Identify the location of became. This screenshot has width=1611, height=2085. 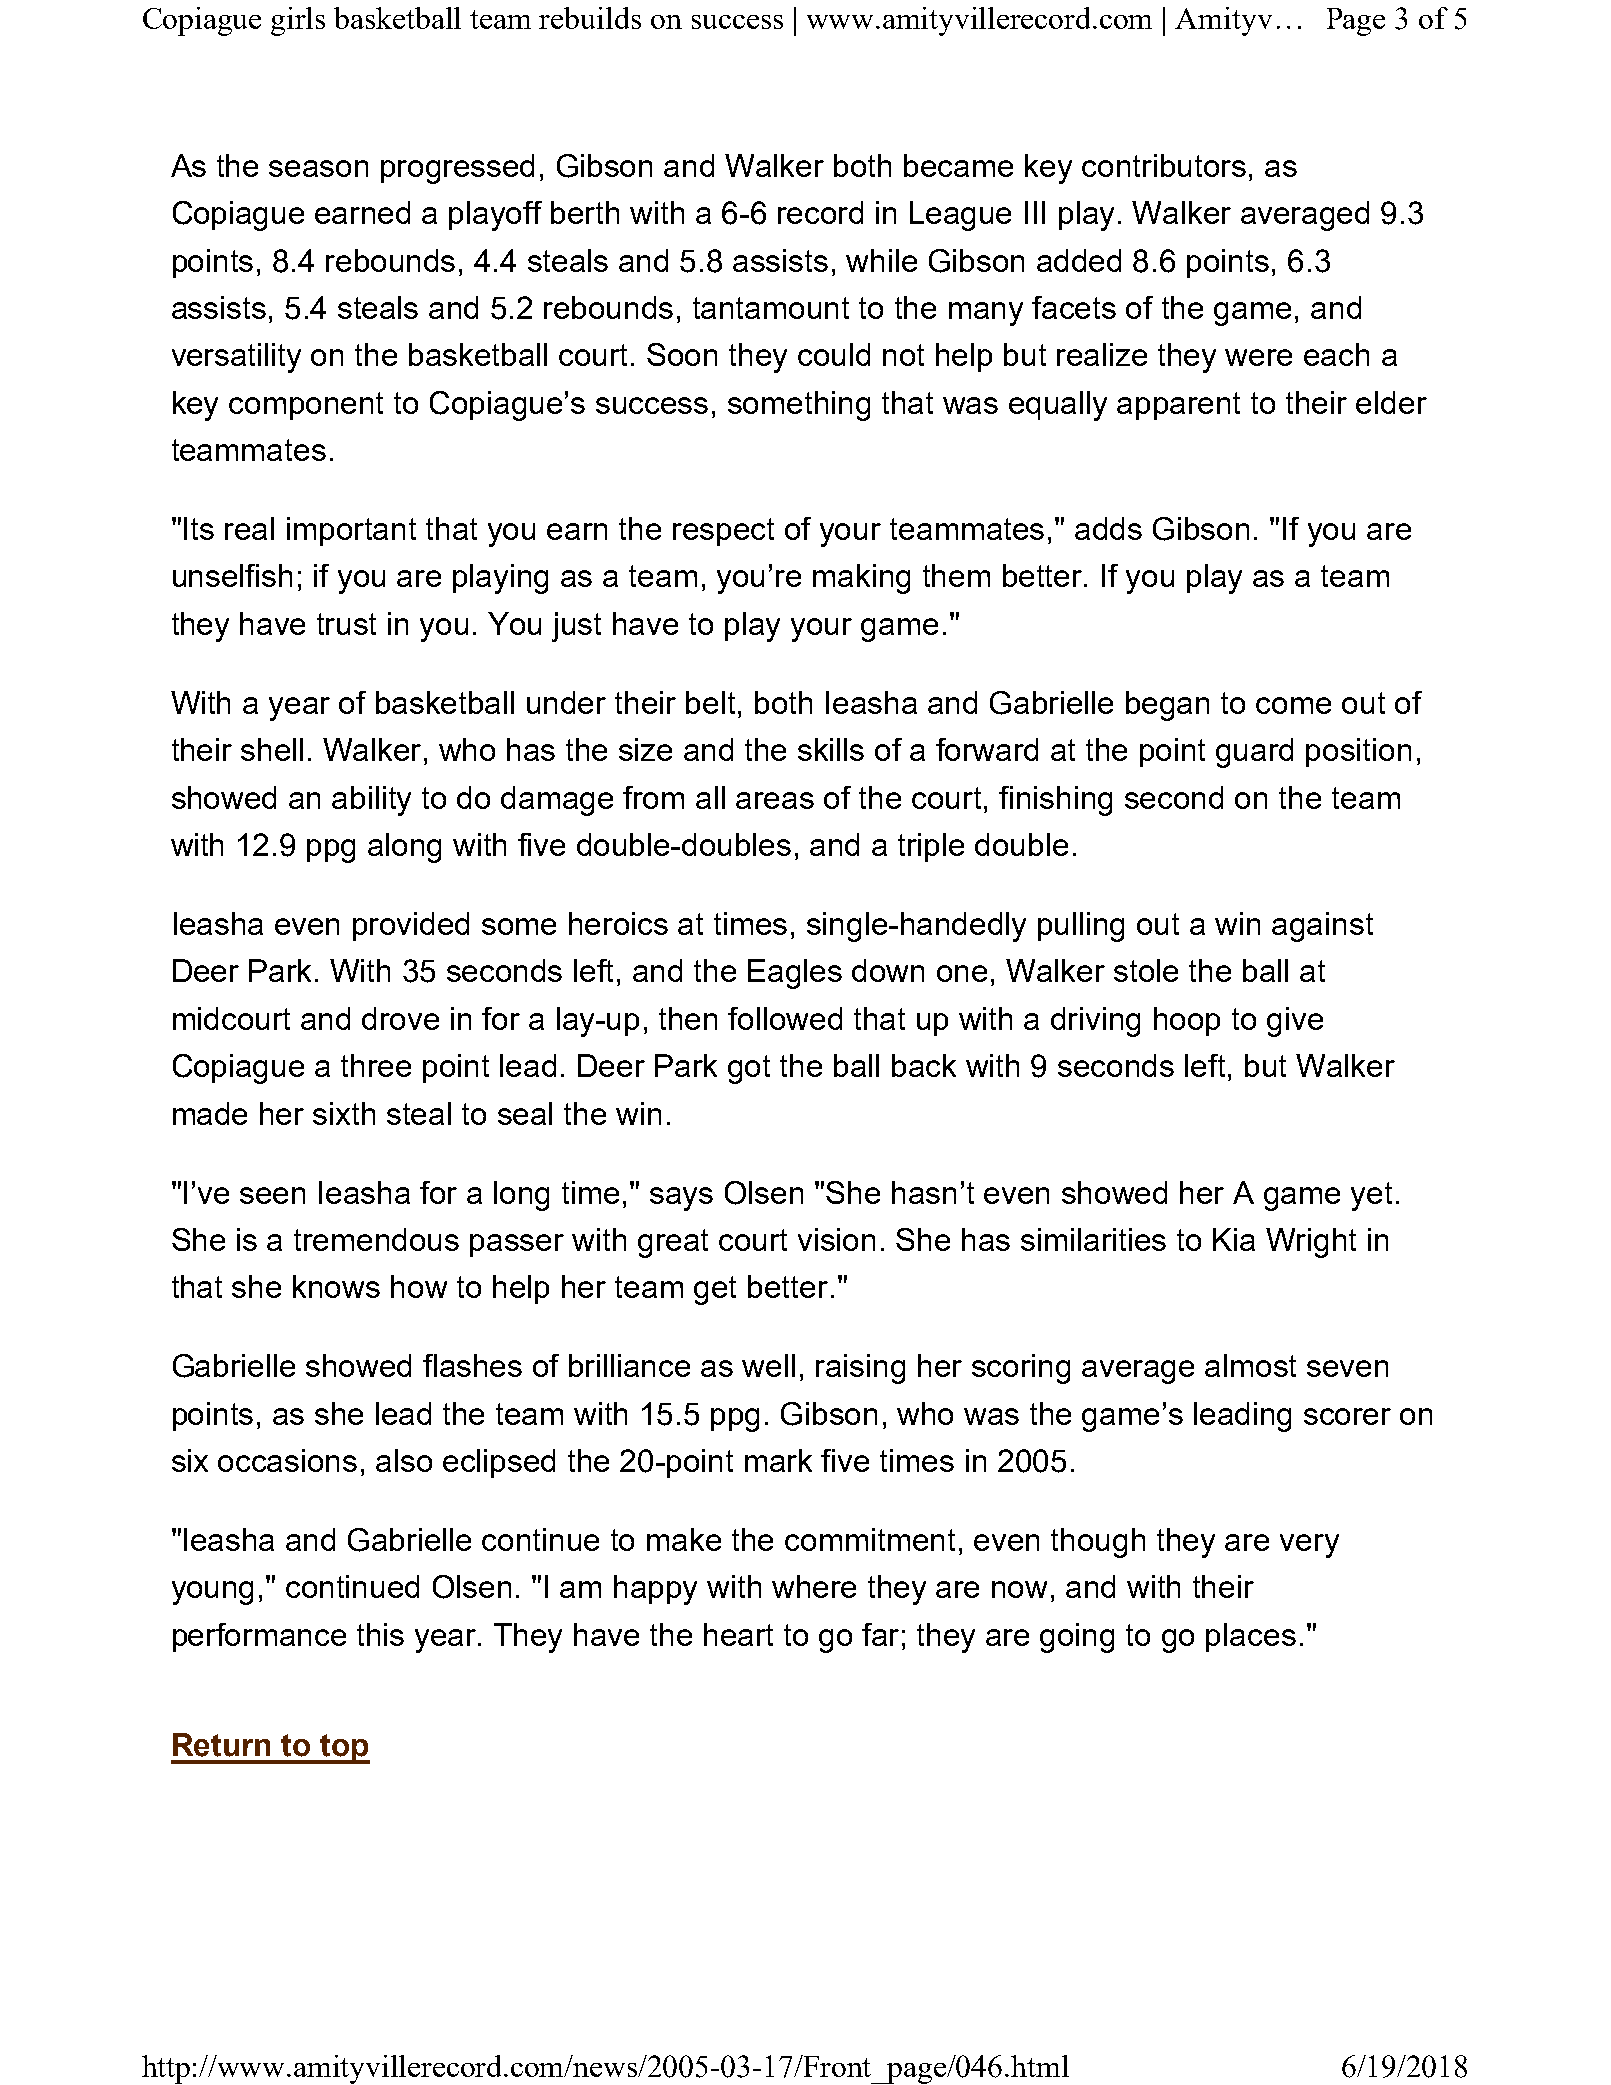
(958, 165).
